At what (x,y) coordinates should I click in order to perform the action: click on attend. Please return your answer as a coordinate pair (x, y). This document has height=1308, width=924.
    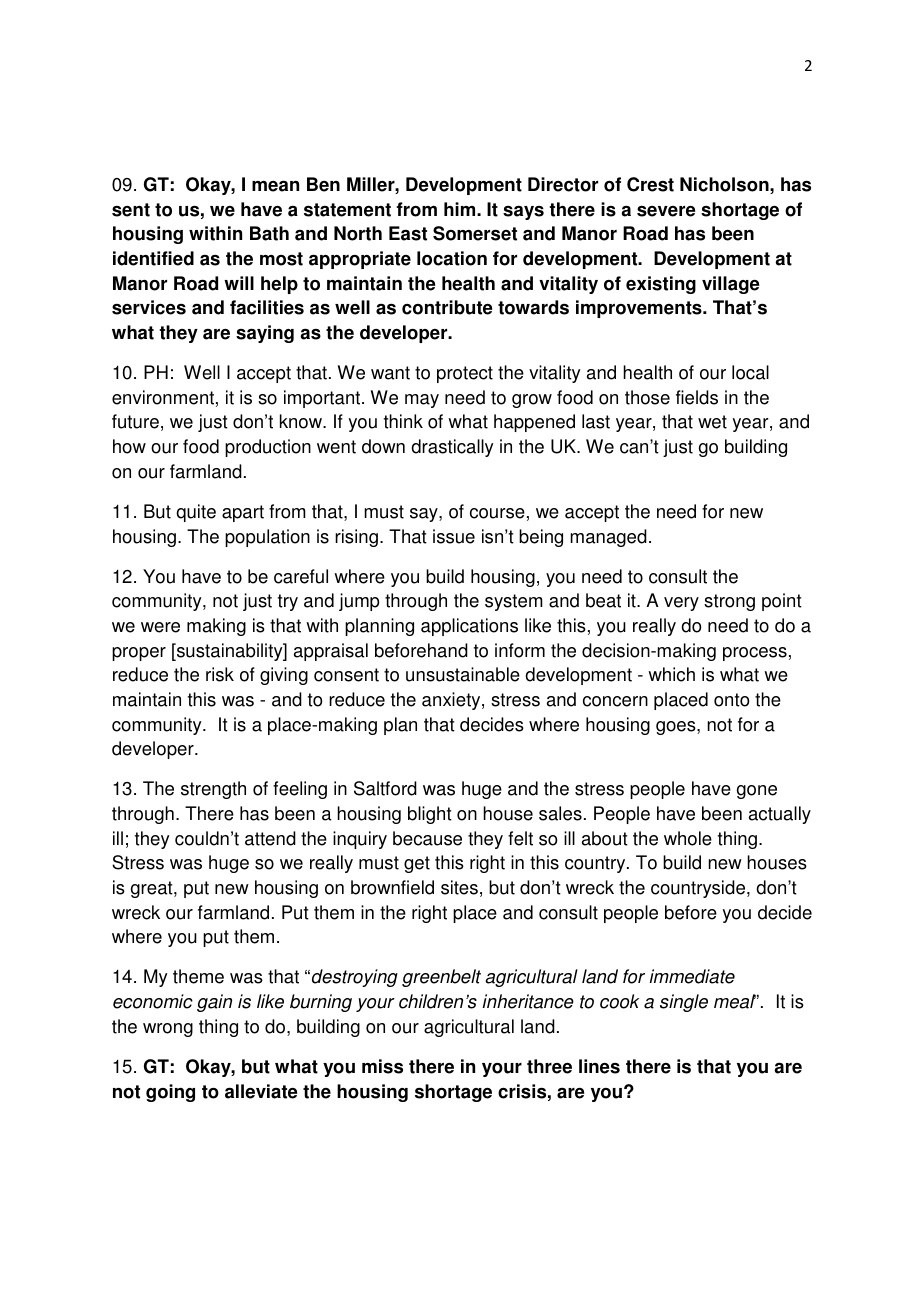
    Looking at the image, I should click on (270, 838).
